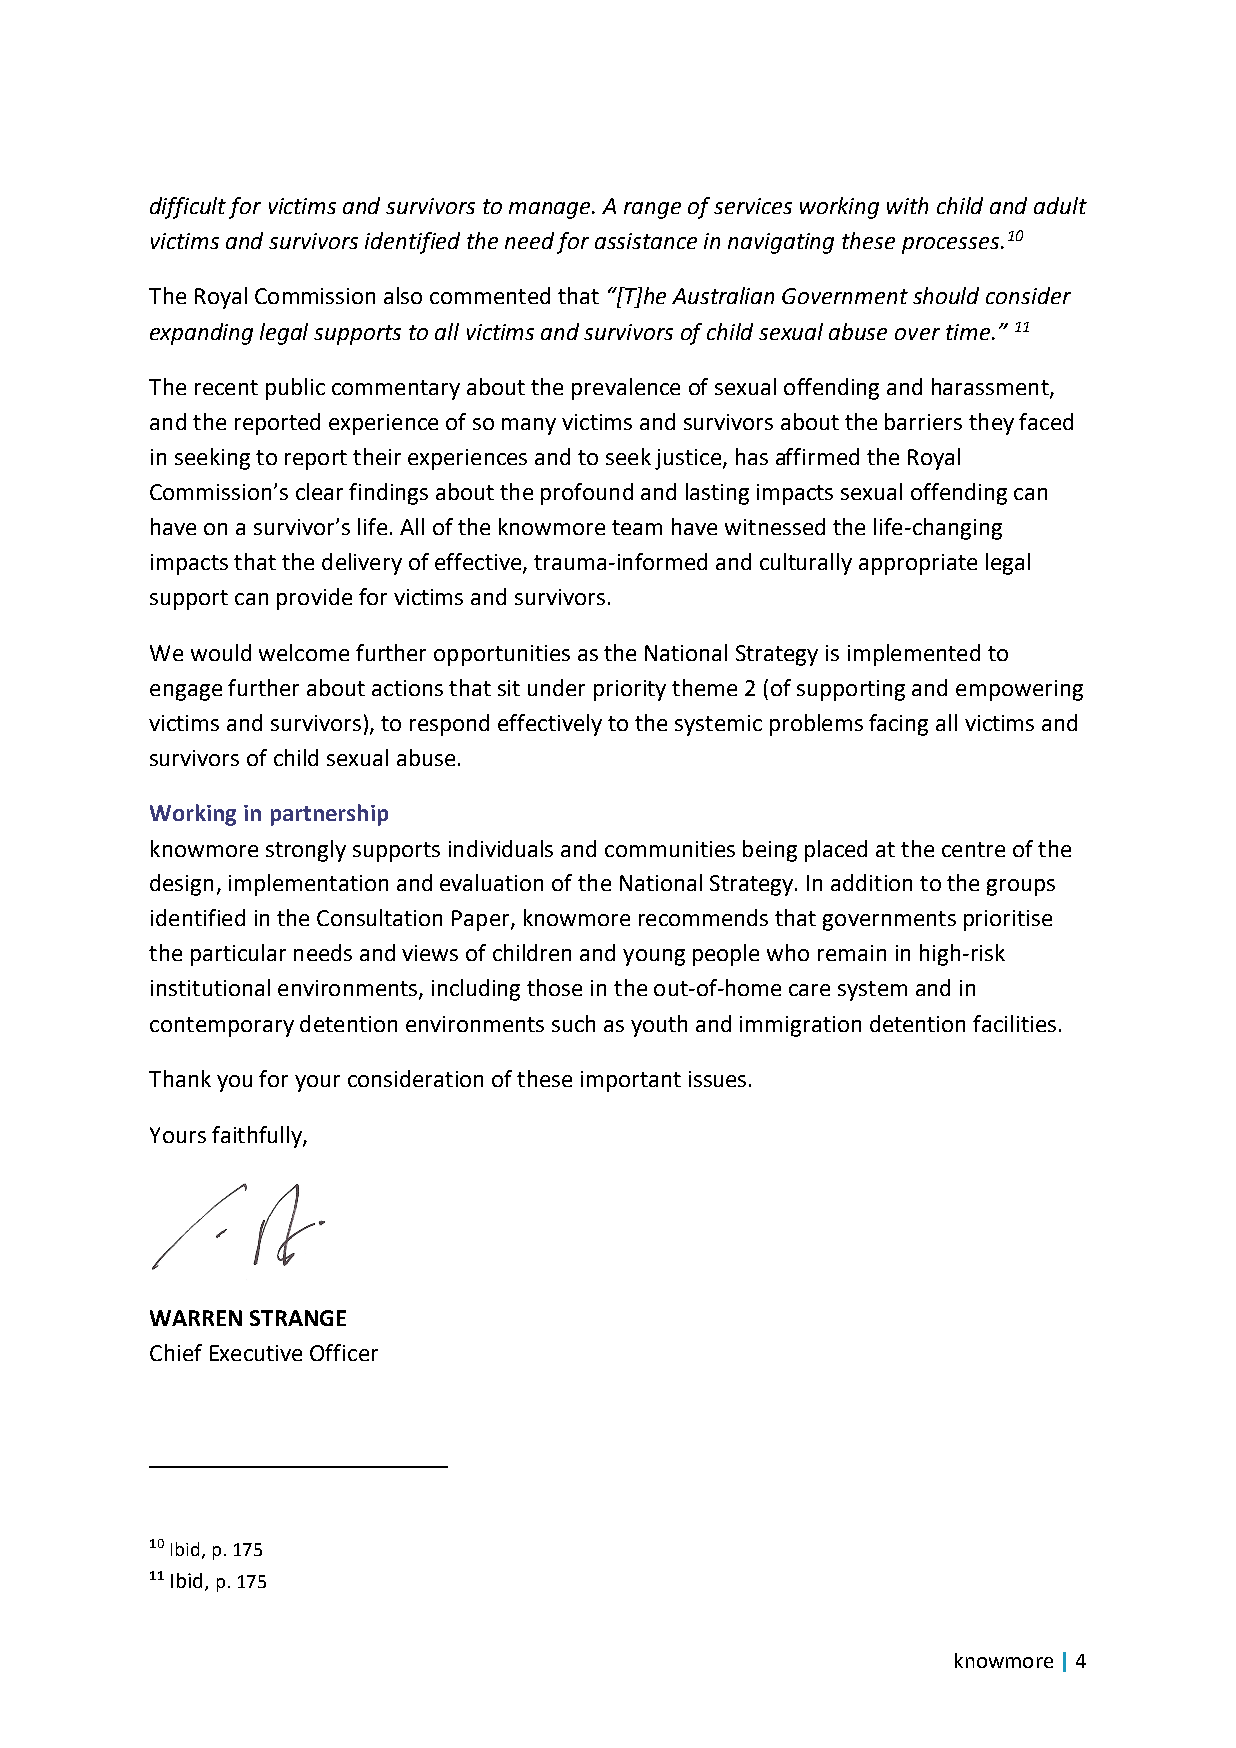 This screenshot has width=1236, height=1748. What do you see at coordinates (256, 1353) in the screenshot?
I see `Executive` at bounding box center [256, 1353].
